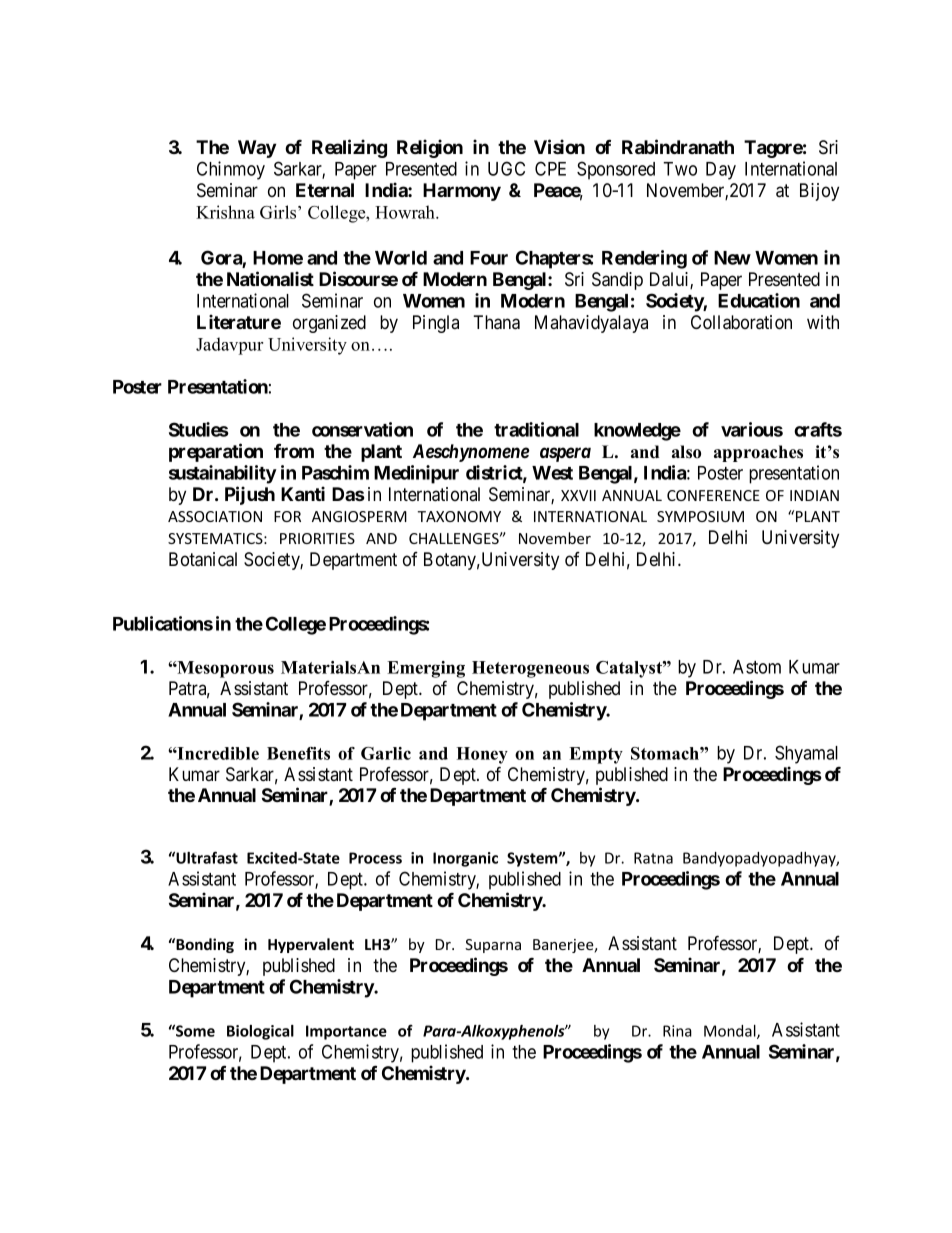 This image has width=952, height=1233. I want to click on Four, so click(489, 258).
